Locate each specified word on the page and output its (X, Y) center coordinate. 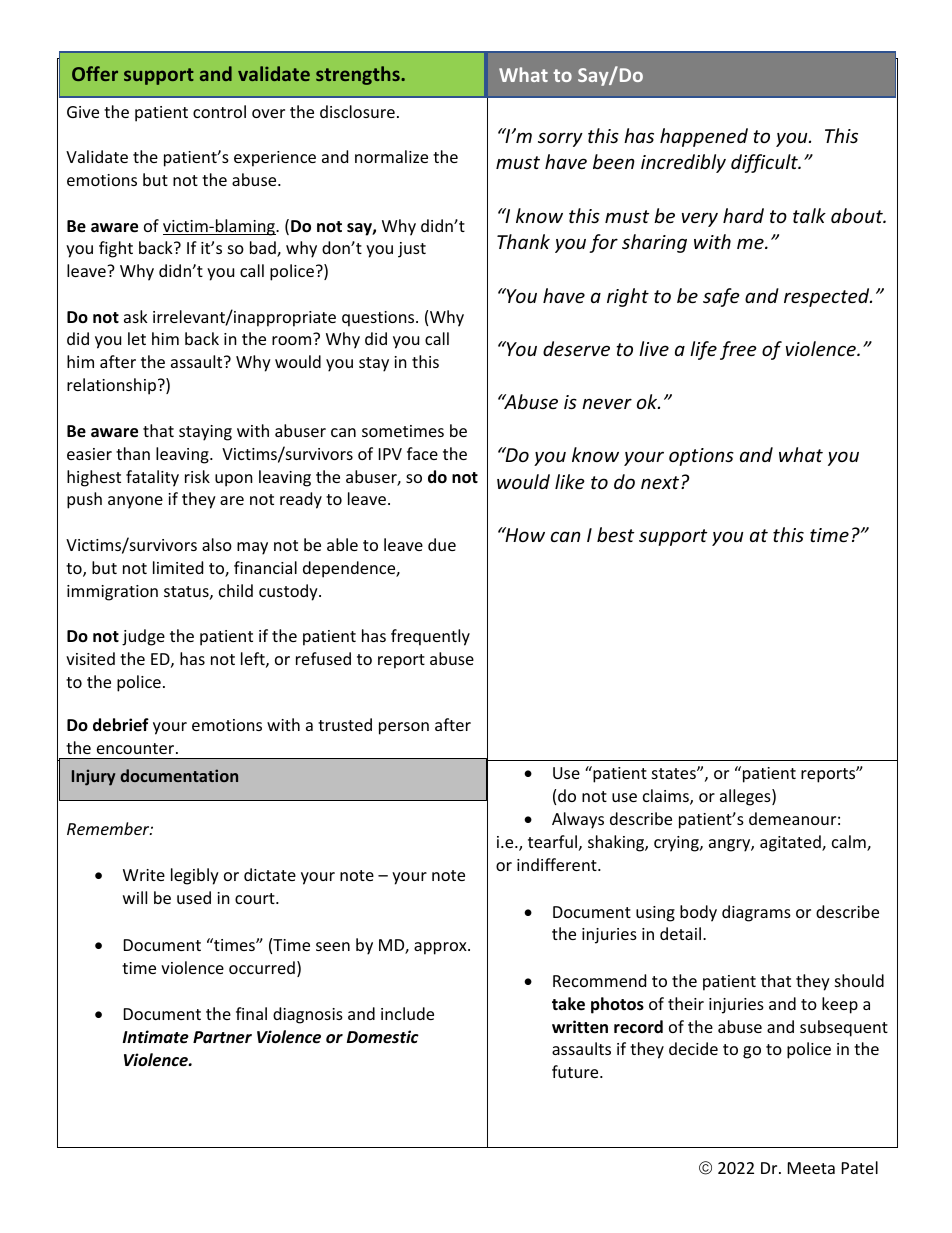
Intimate (156, 1037)
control (219, 111)
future (576, 1071)
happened (704, 137)
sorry (560, 139)
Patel (860, 1167)
